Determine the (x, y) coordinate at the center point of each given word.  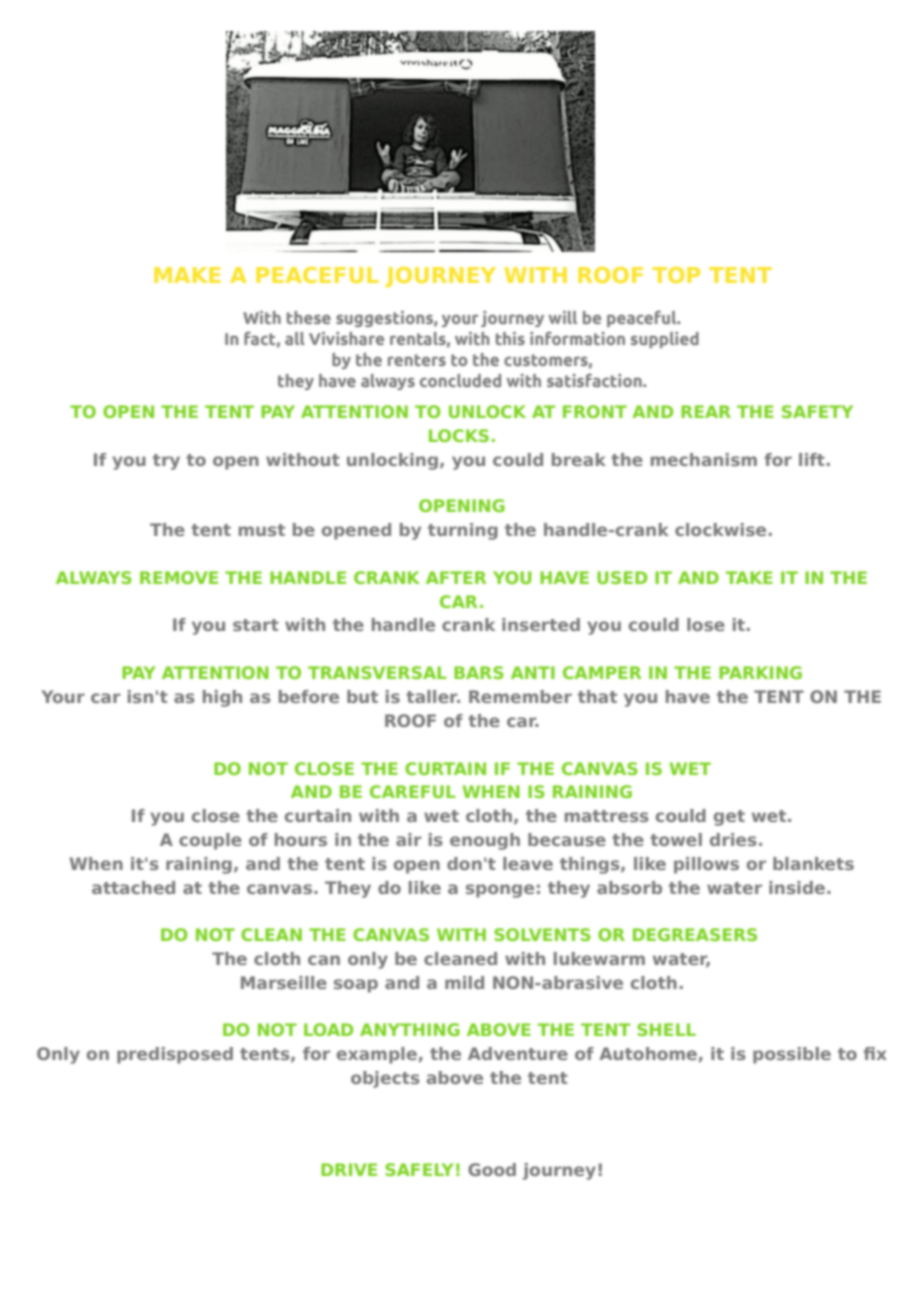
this (510, 338)
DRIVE (349, 1169)
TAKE (749, 577)
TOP (676, 275)
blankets (813, 863)
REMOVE (179, 577)
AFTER (456, 577)
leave (528, 863)
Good (492, 1169)
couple (210, 841)
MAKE (187, 275)
